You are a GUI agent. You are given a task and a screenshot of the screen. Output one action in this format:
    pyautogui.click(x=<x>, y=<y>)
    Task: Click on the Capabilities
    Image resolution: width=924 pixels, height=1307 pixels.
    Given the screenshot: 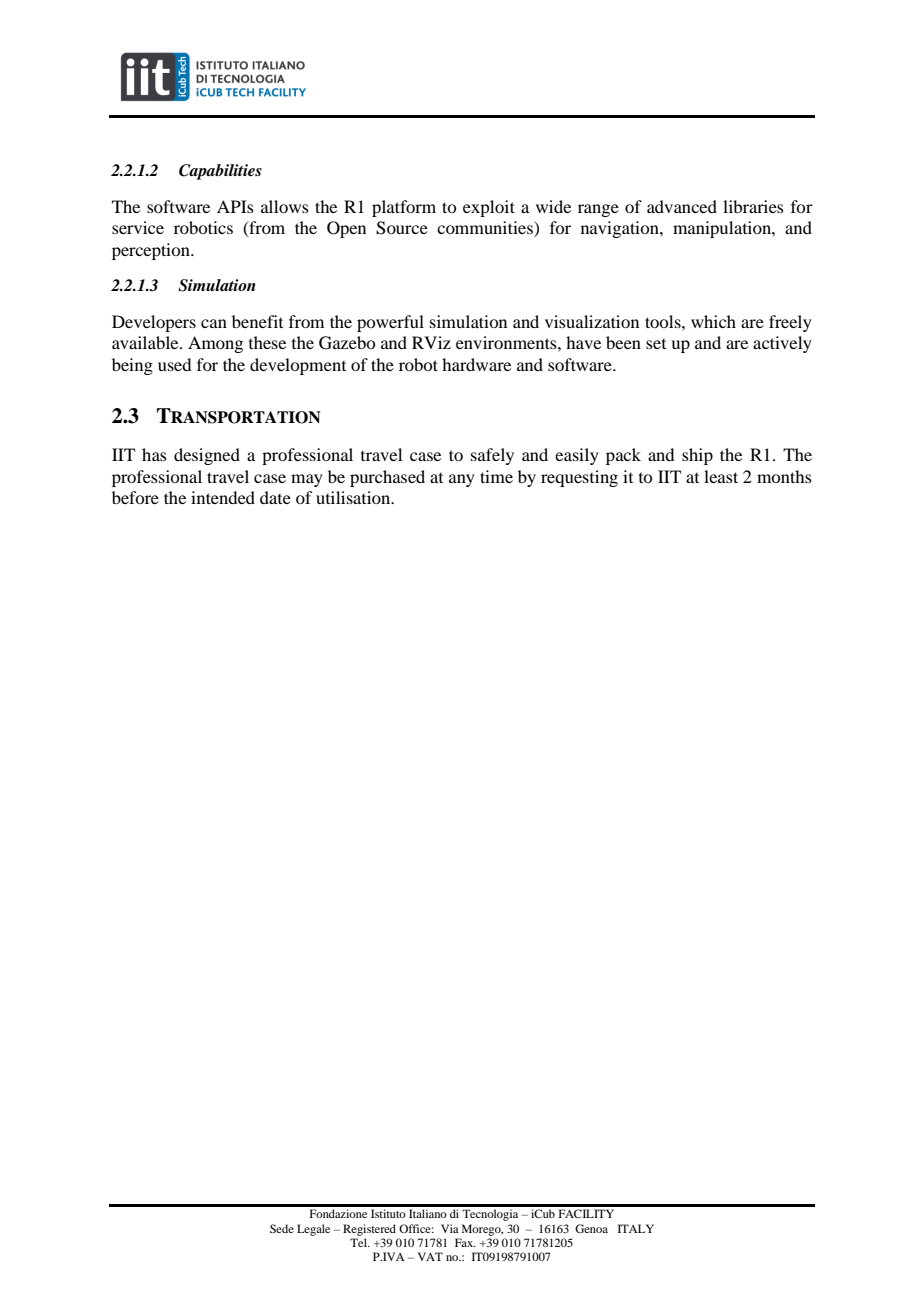 What is the action you would take?
    pyautogui.click(x=220, y=172)
